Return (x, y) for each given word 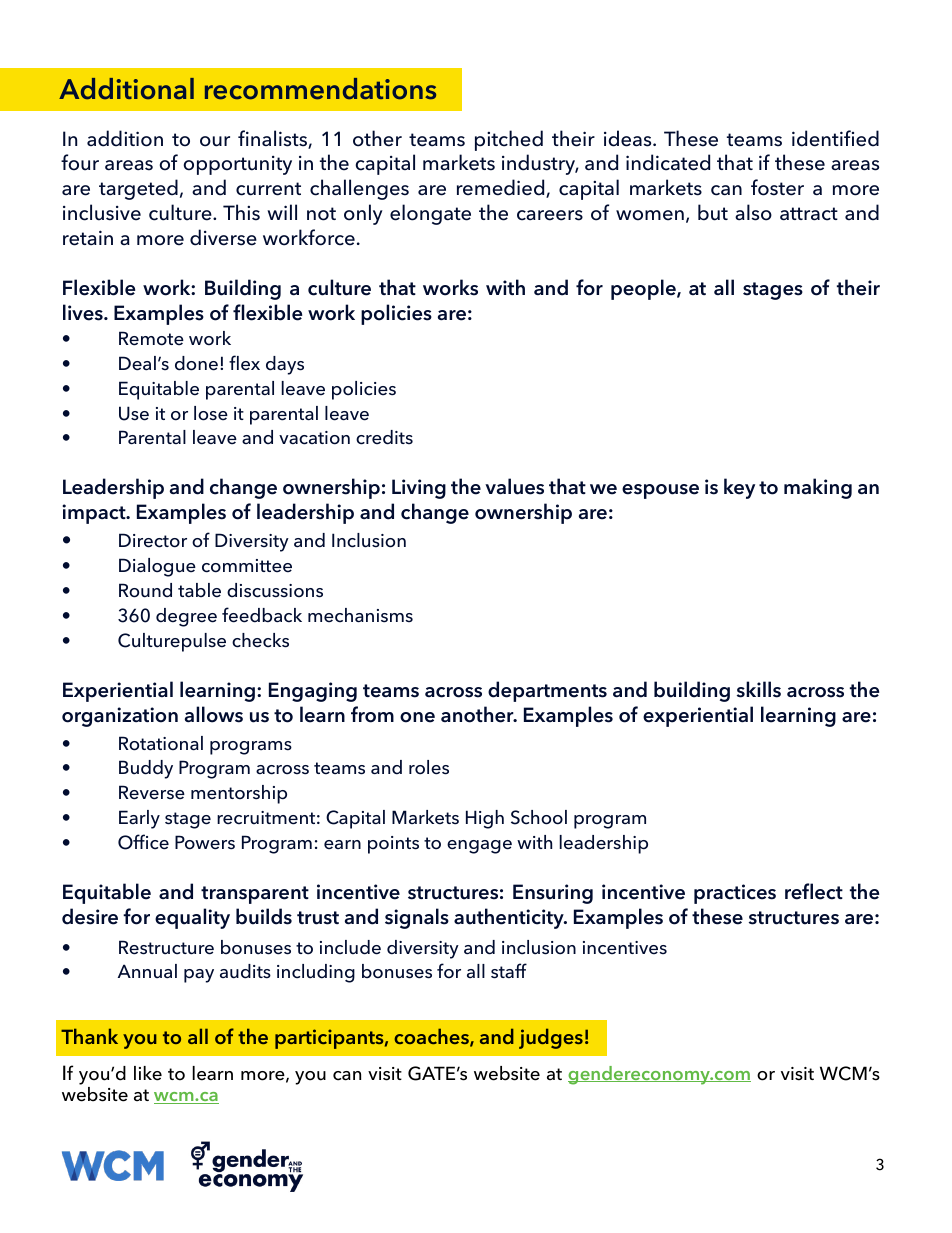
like (148, 1073)
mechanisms (360, 615)
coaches (432, 1037)
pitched (509, 140)
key (739, 488)
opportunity (238, 165)
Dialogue (157, 567)
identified (835, 138)
